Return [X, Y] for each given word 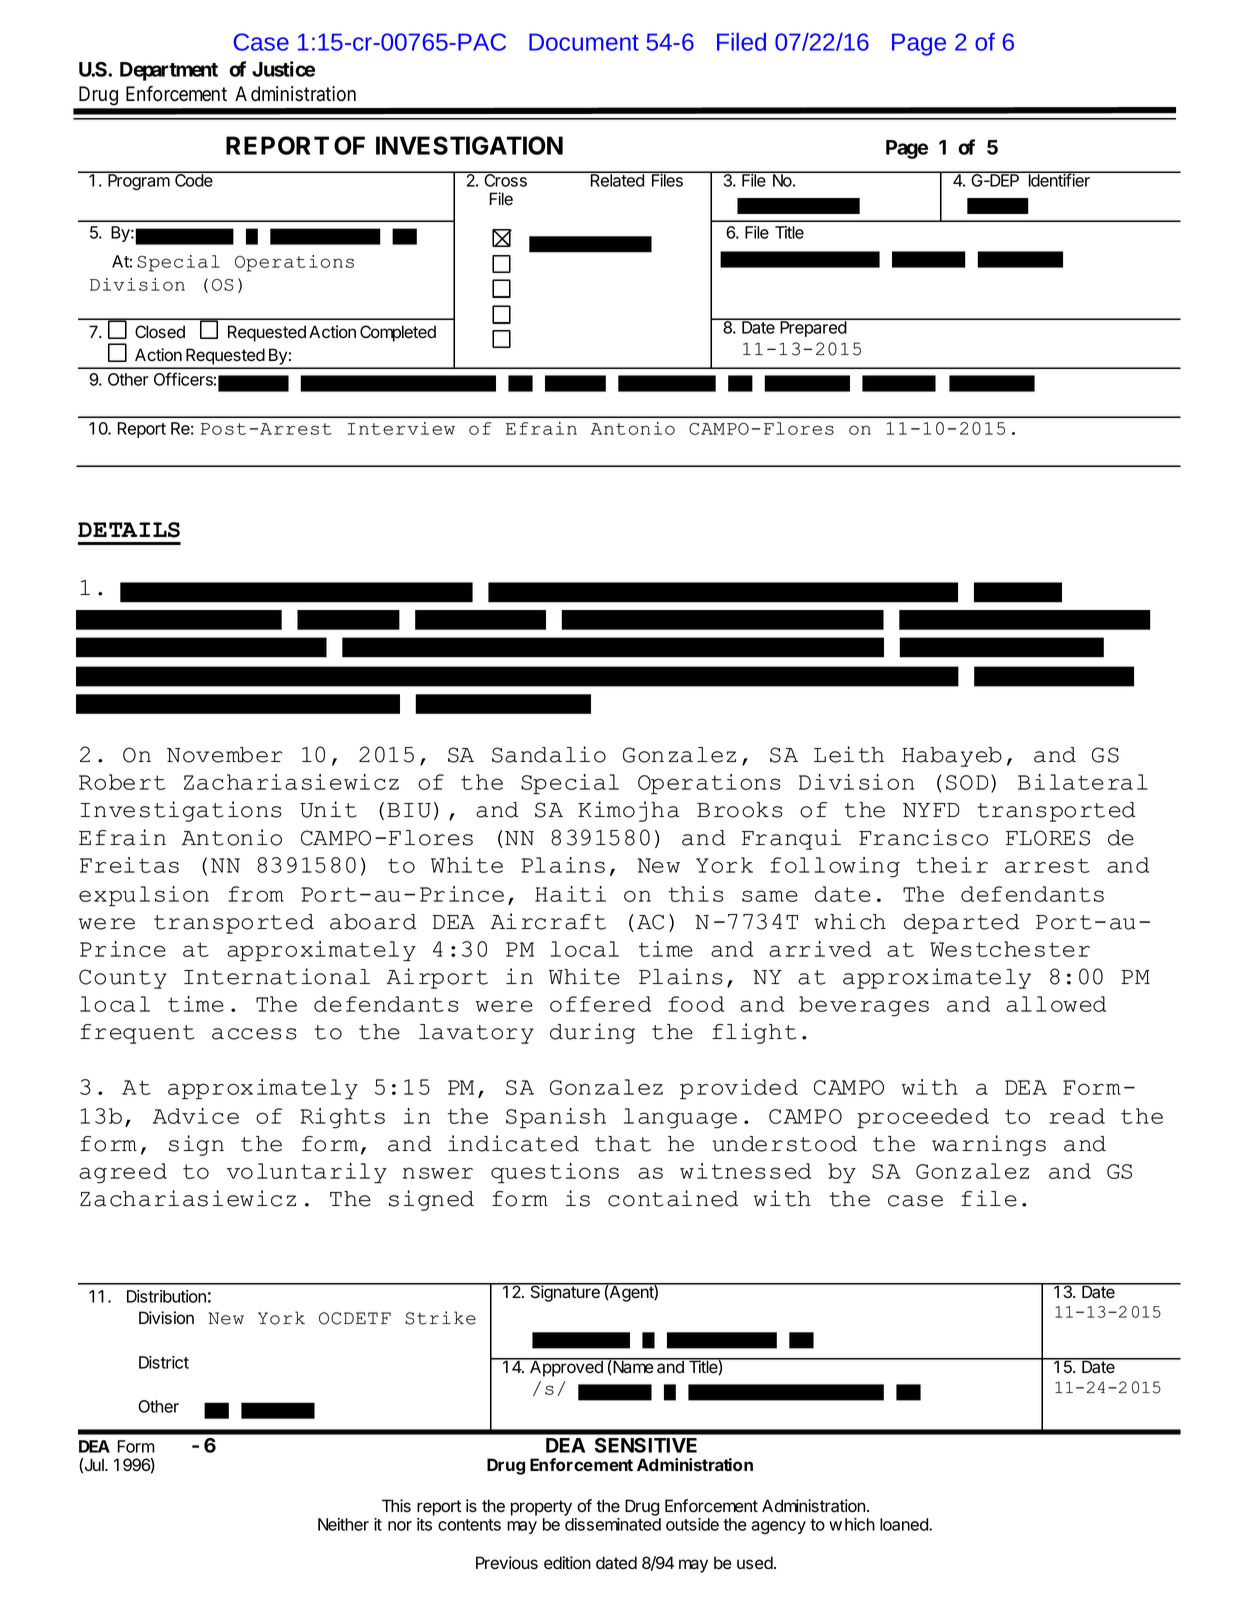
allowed [1056, 1004]
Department [169, 71]
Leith [849, 754]
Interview [401, 428]
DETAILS [129, 530]
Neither [343, 1524]
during [592, 1033]
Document [584, 42]
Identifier [1059, 179]
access [254, 1034]
